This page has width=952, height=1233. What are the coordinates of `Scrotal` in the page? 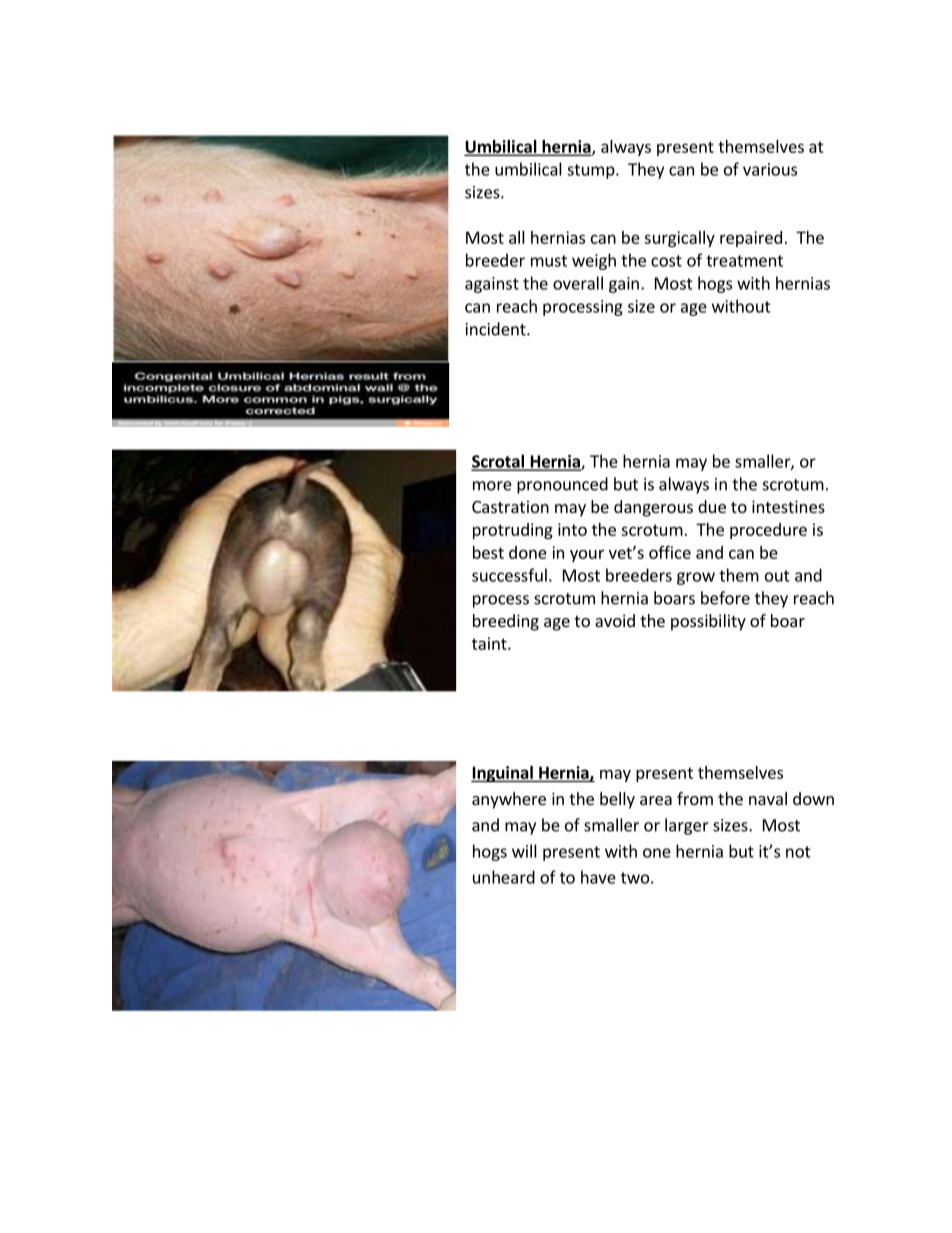 It's located at (498, 462).
